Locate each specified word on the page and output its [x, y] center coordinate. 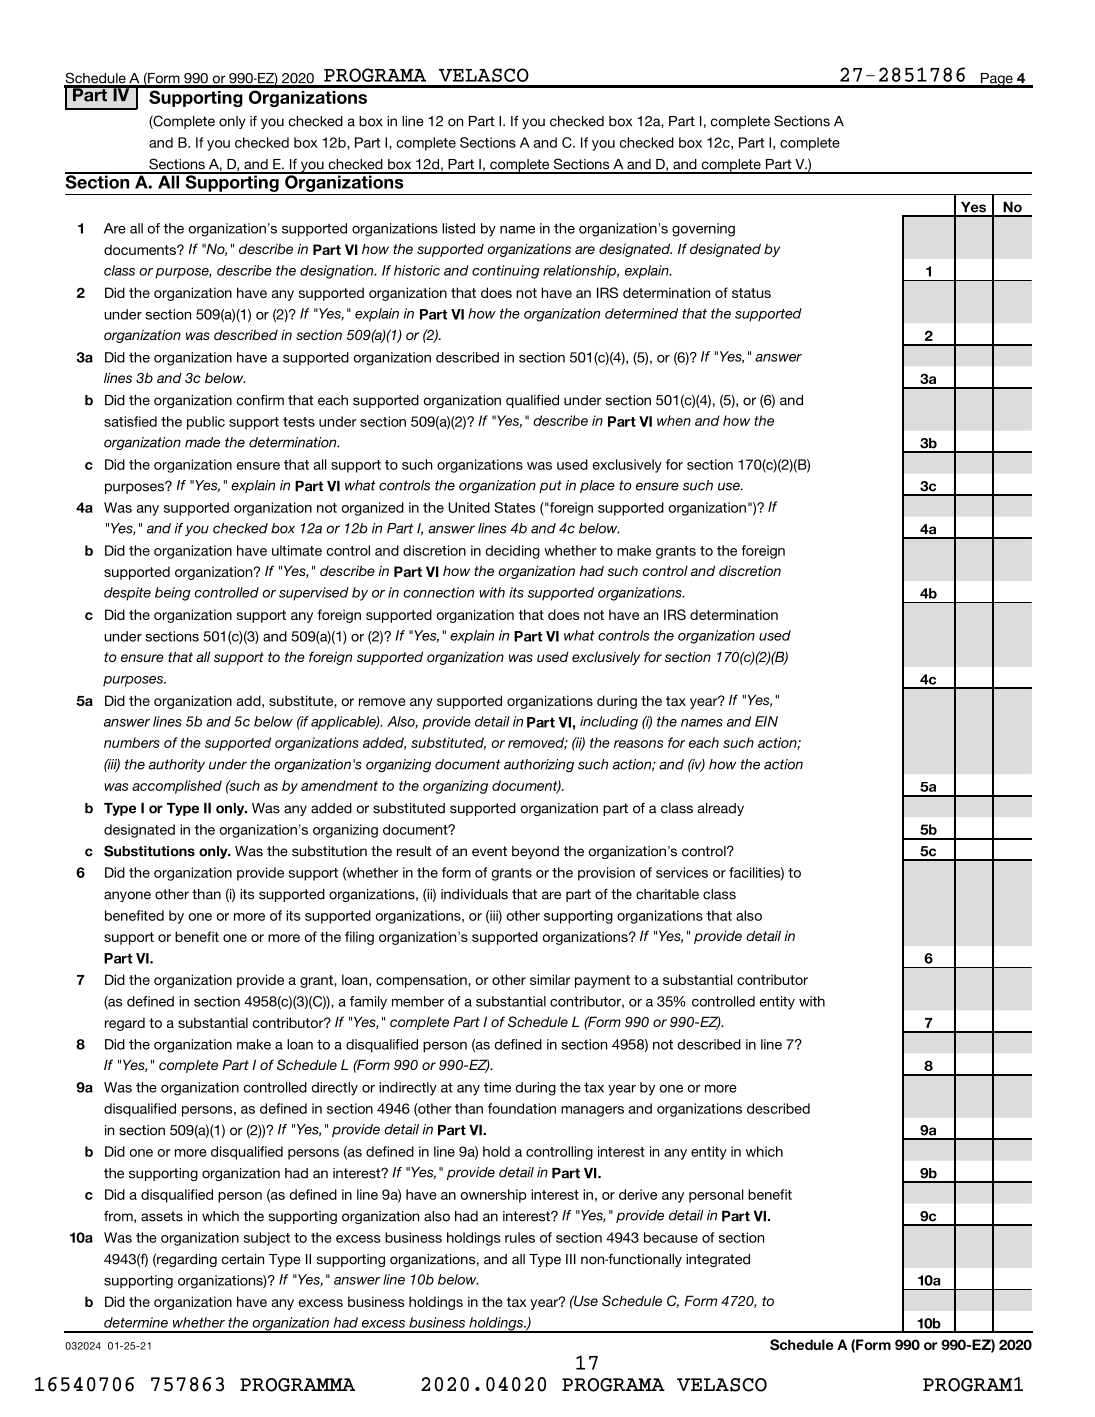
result [414, 851]
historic [417, 270]
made [202, 442]
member [418, 1001]
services [682, 872]
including [609, 723]
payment [602, 981]
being [173, 594]
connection [439, 592]
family [368, 1003]
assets [162, 1216]
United [469, 507]
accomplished [177, 787]
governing [703, 230]
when [674, 420]
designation [338, 272]
